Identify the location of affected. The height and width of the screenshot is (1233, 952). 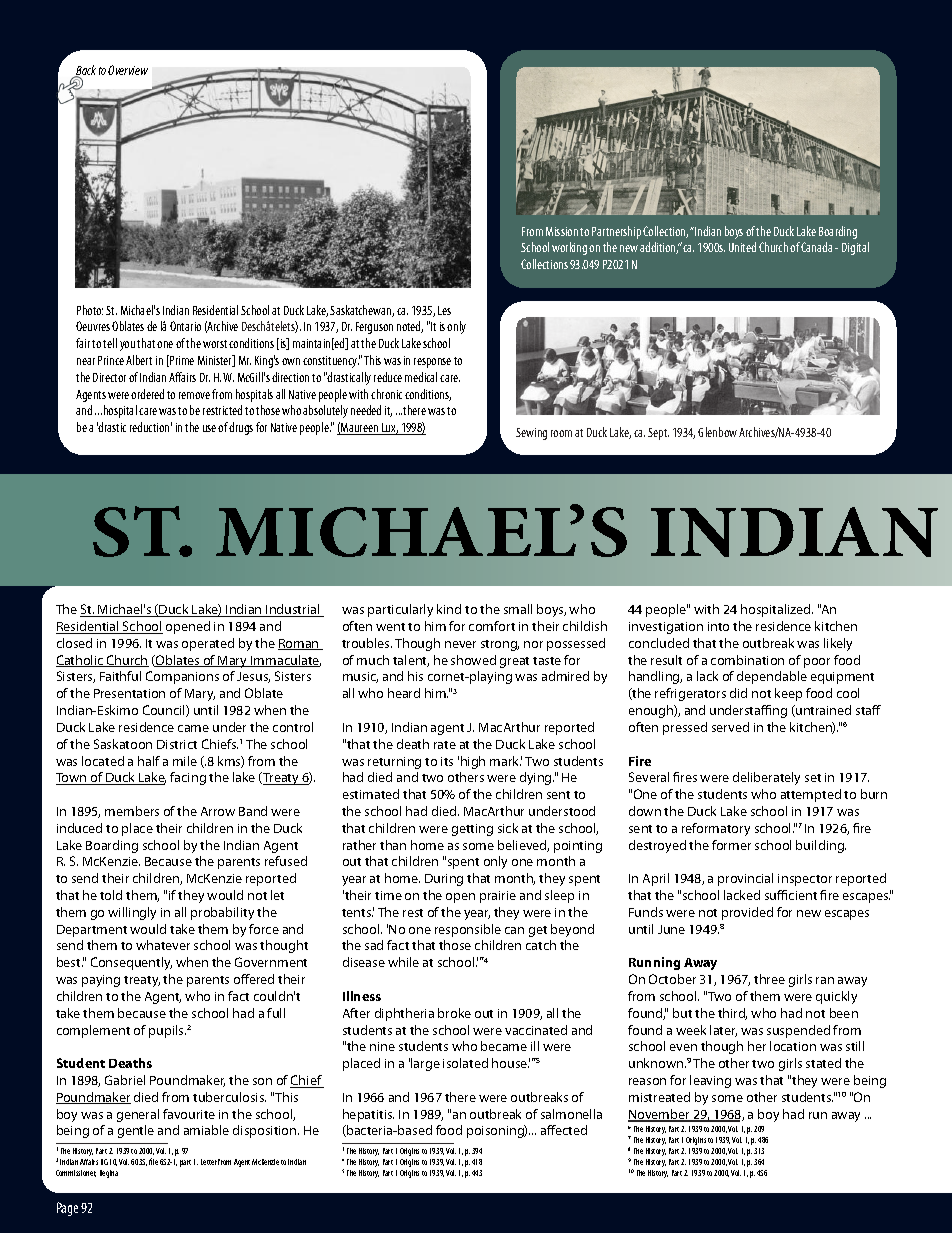
(564, 1130).
